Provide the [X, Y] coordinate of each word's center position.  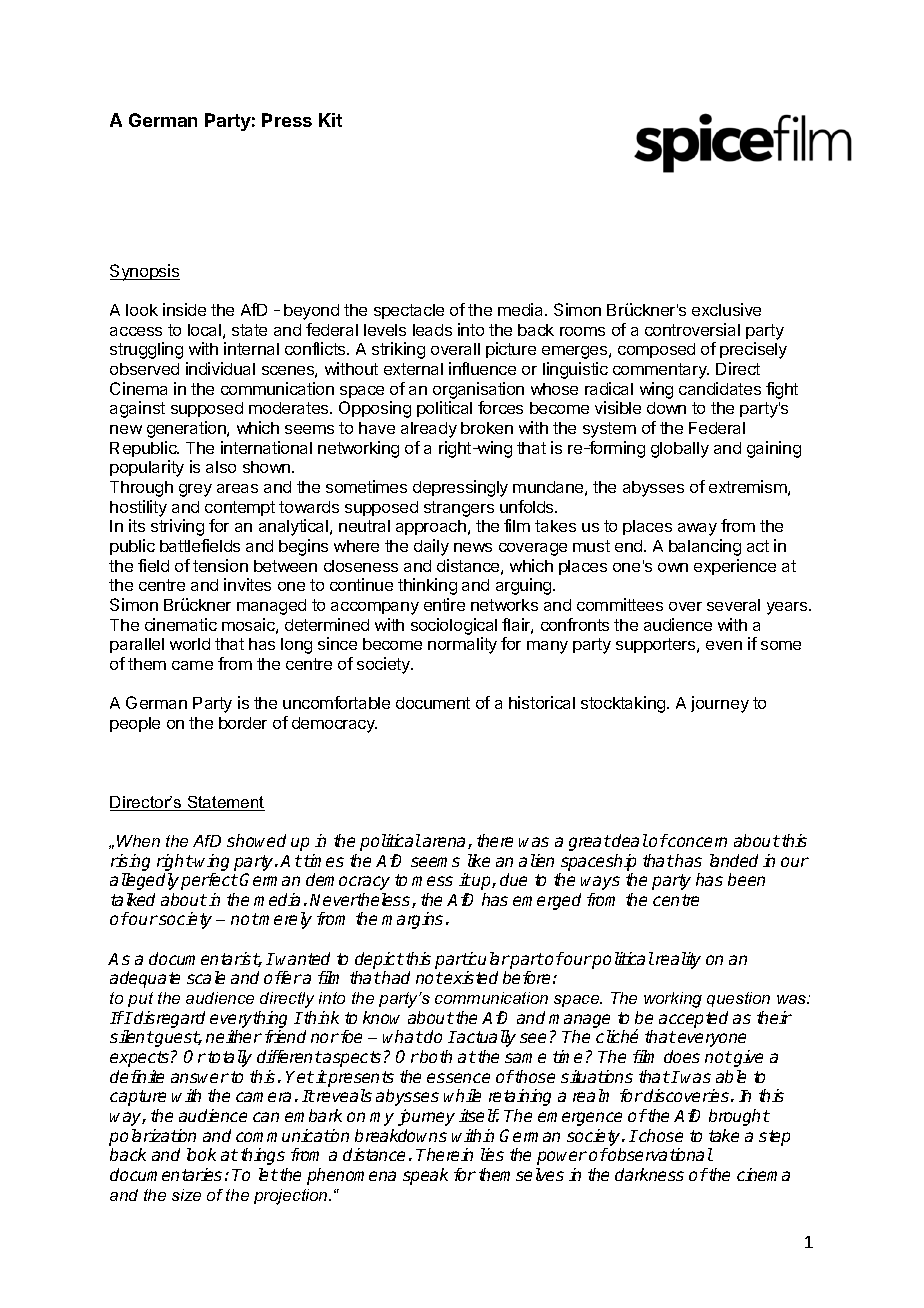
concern [697, 842]
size [186, 1195]
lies [492, 1154]
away [697, 529]
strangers [459, 509]
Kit [330, 120]
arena [444, 842]
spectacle [409, 311]
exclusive [726, 309]
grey [195, 490]
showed [256, 840]
